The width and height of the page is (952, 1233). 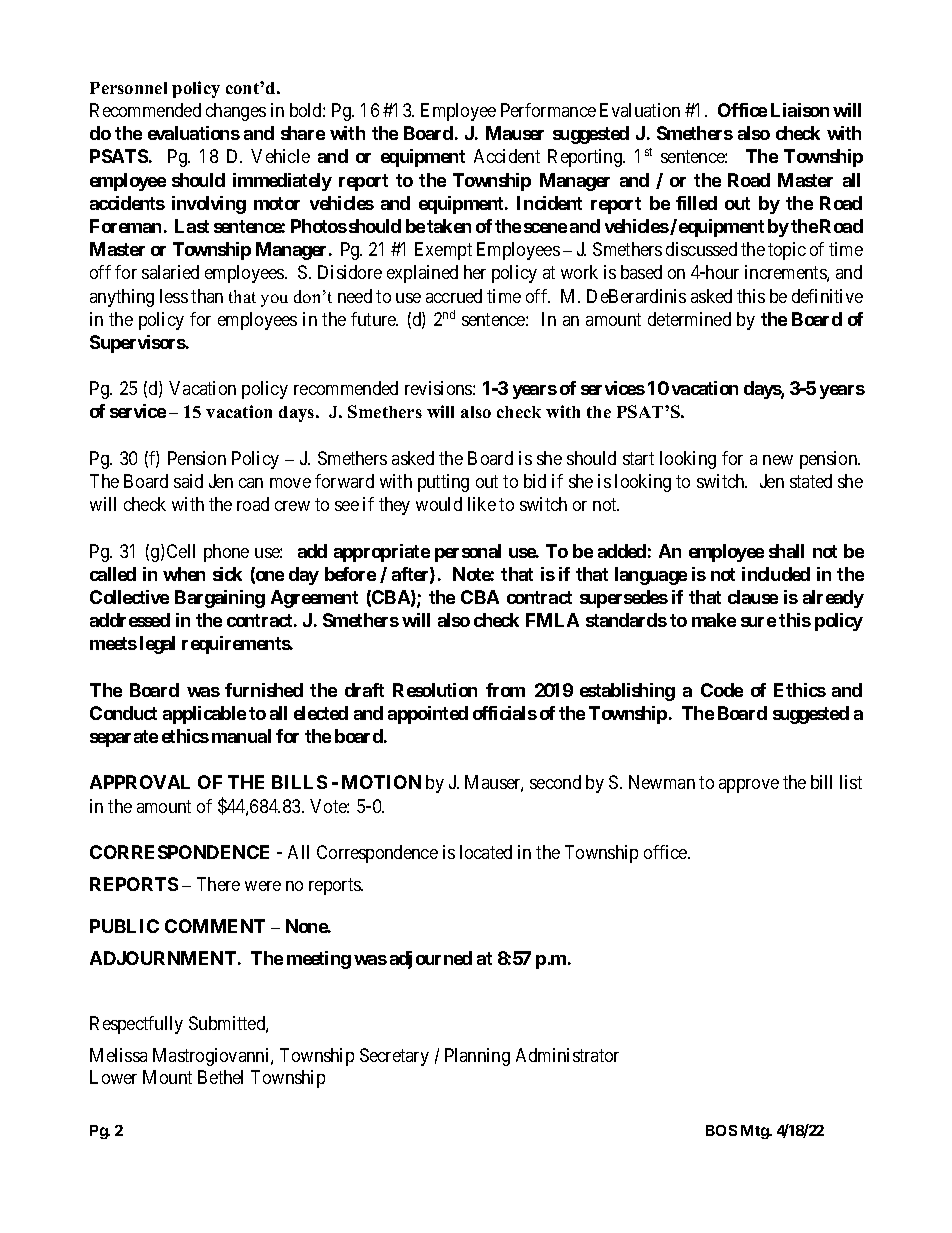 I want to click on Planning, so click(x=477, y=1057).
